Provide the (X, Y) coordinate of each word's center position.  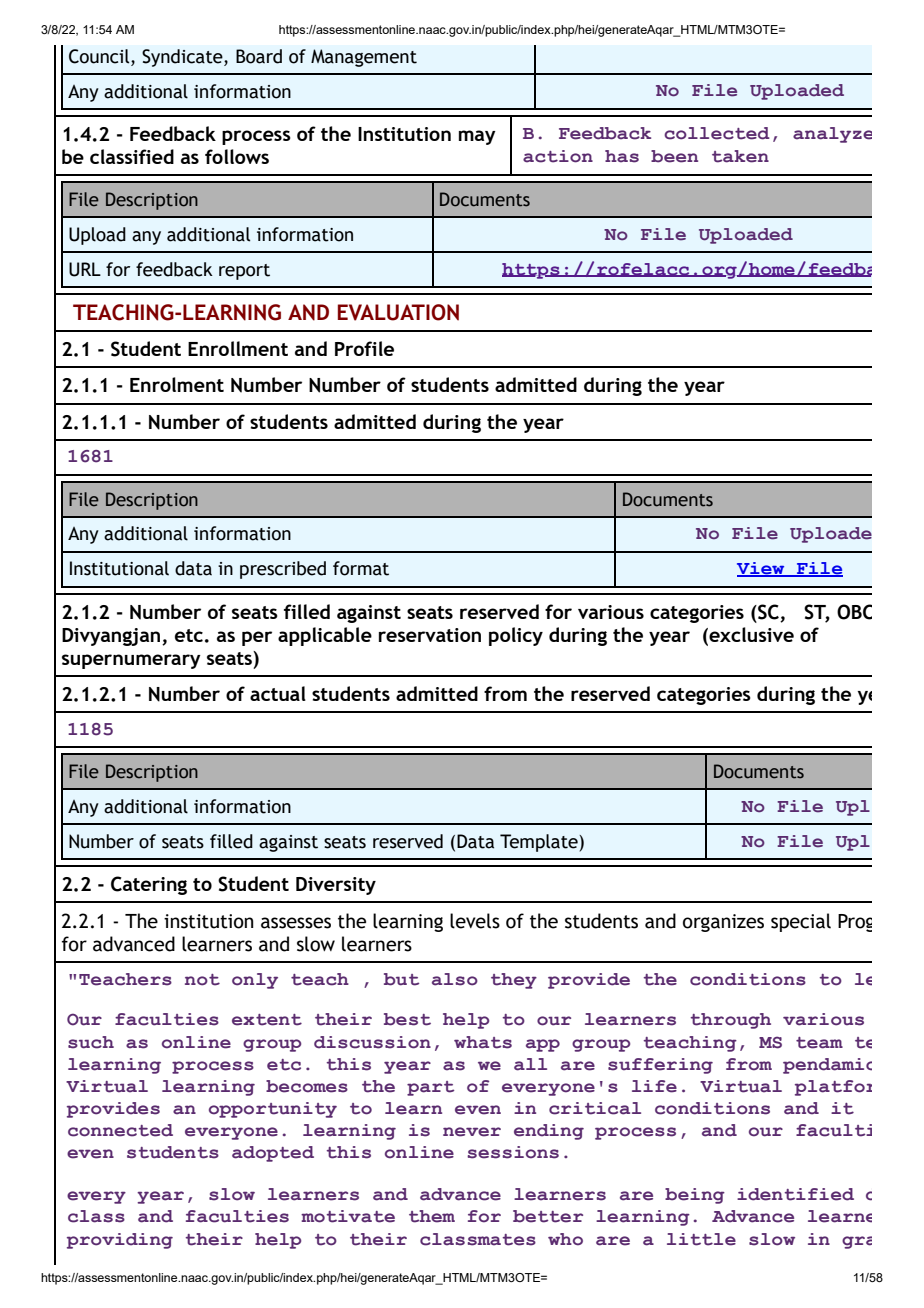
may (477, 137)
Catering (149, 885)
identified (795, 1194)
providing (120, 1241)
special (801, 922)
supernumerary (131, 661)
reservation (430, 635)
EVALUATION (398, 312)
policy (516, 636)
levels (475, 921)
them (432, 1216)
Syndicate (183, 58)
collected (717, 133)
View (762, 569)
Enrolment (177, 384)
